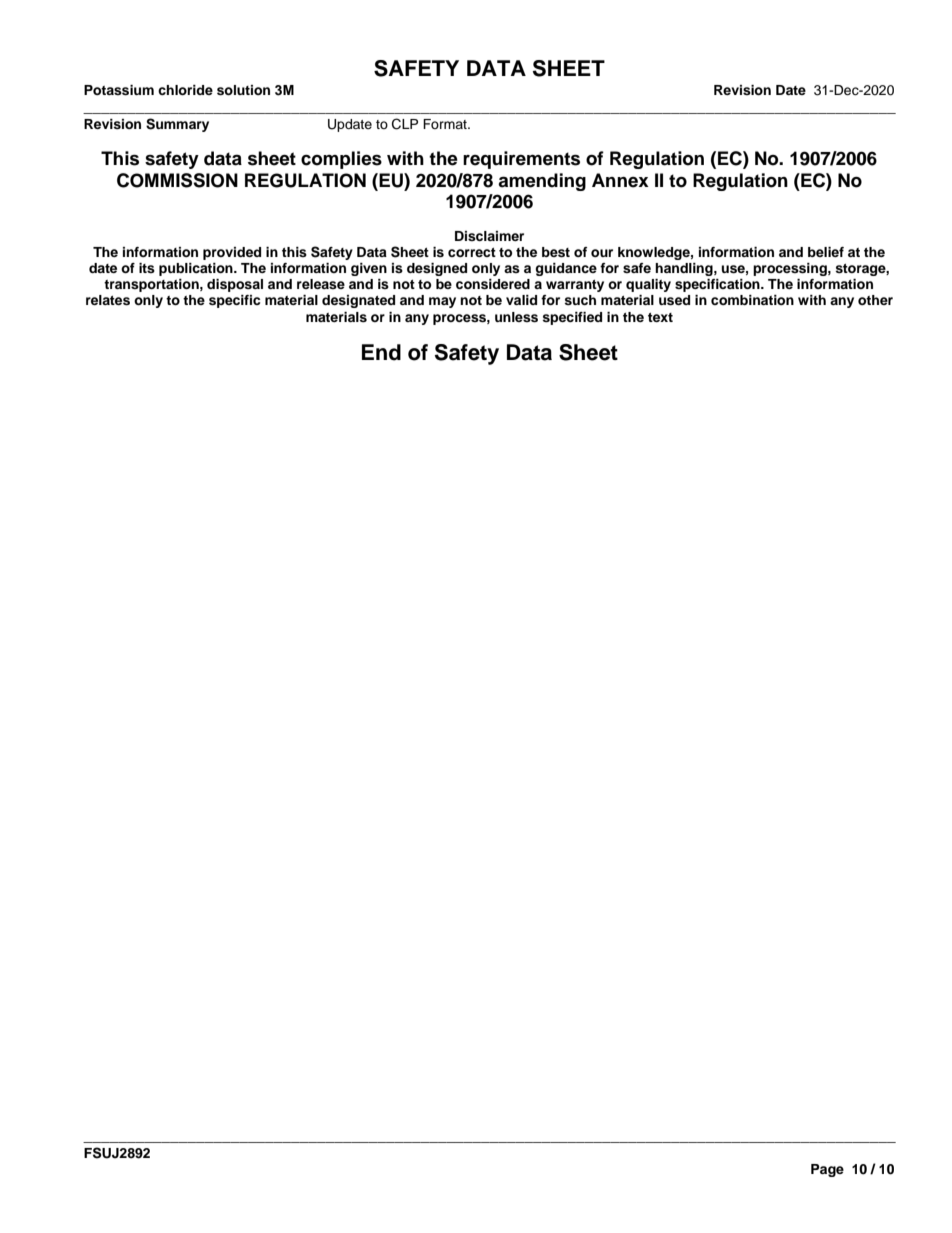 The width and height of the screenshot is (952, 1233). What do you see at coordinates (752, 300) in the screenshot?
I see `combination` at bounding box center [752, 300].
